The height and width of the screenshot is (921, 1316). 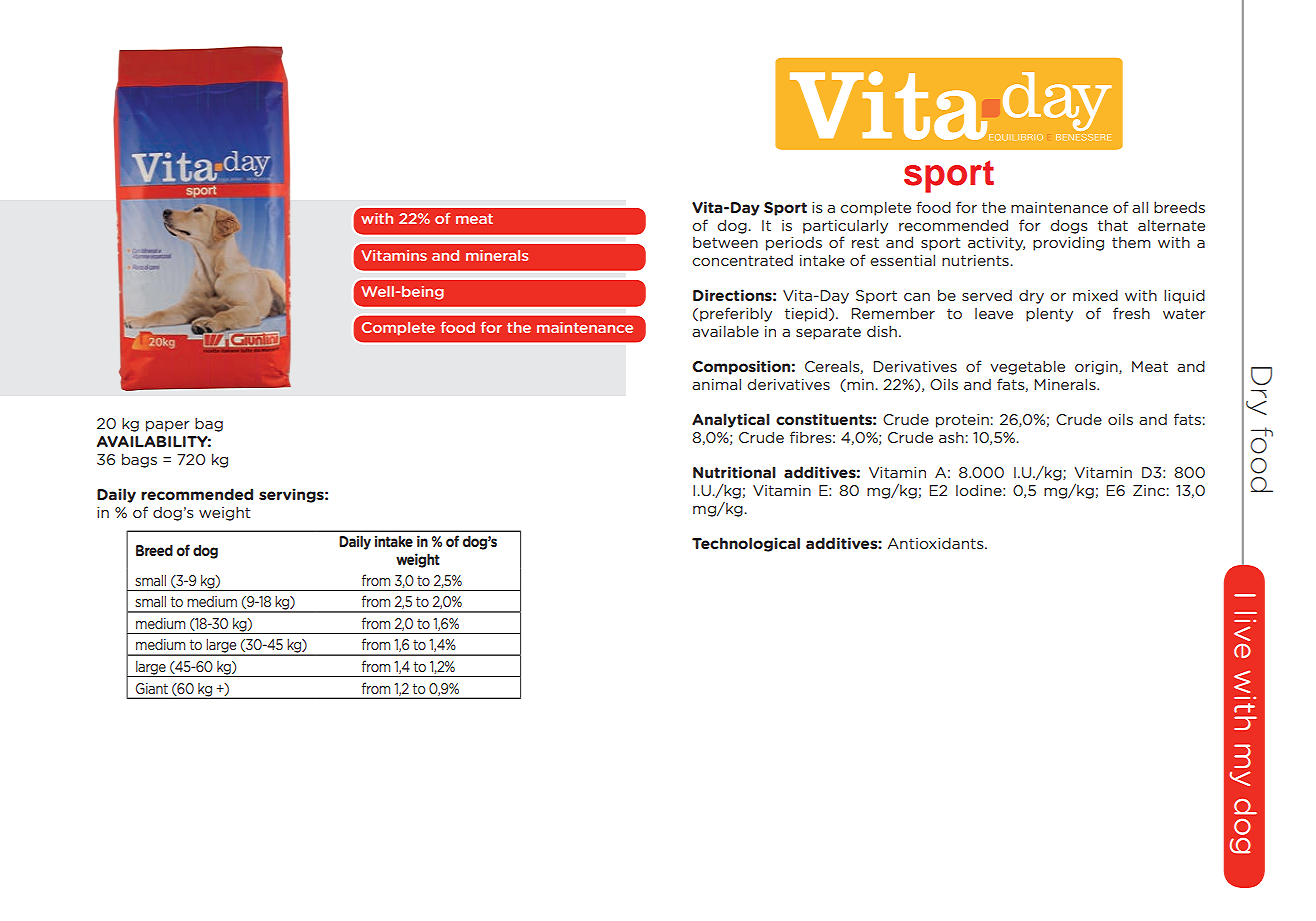 I want to click on Antioxidants, so click(x=936, y=543).
